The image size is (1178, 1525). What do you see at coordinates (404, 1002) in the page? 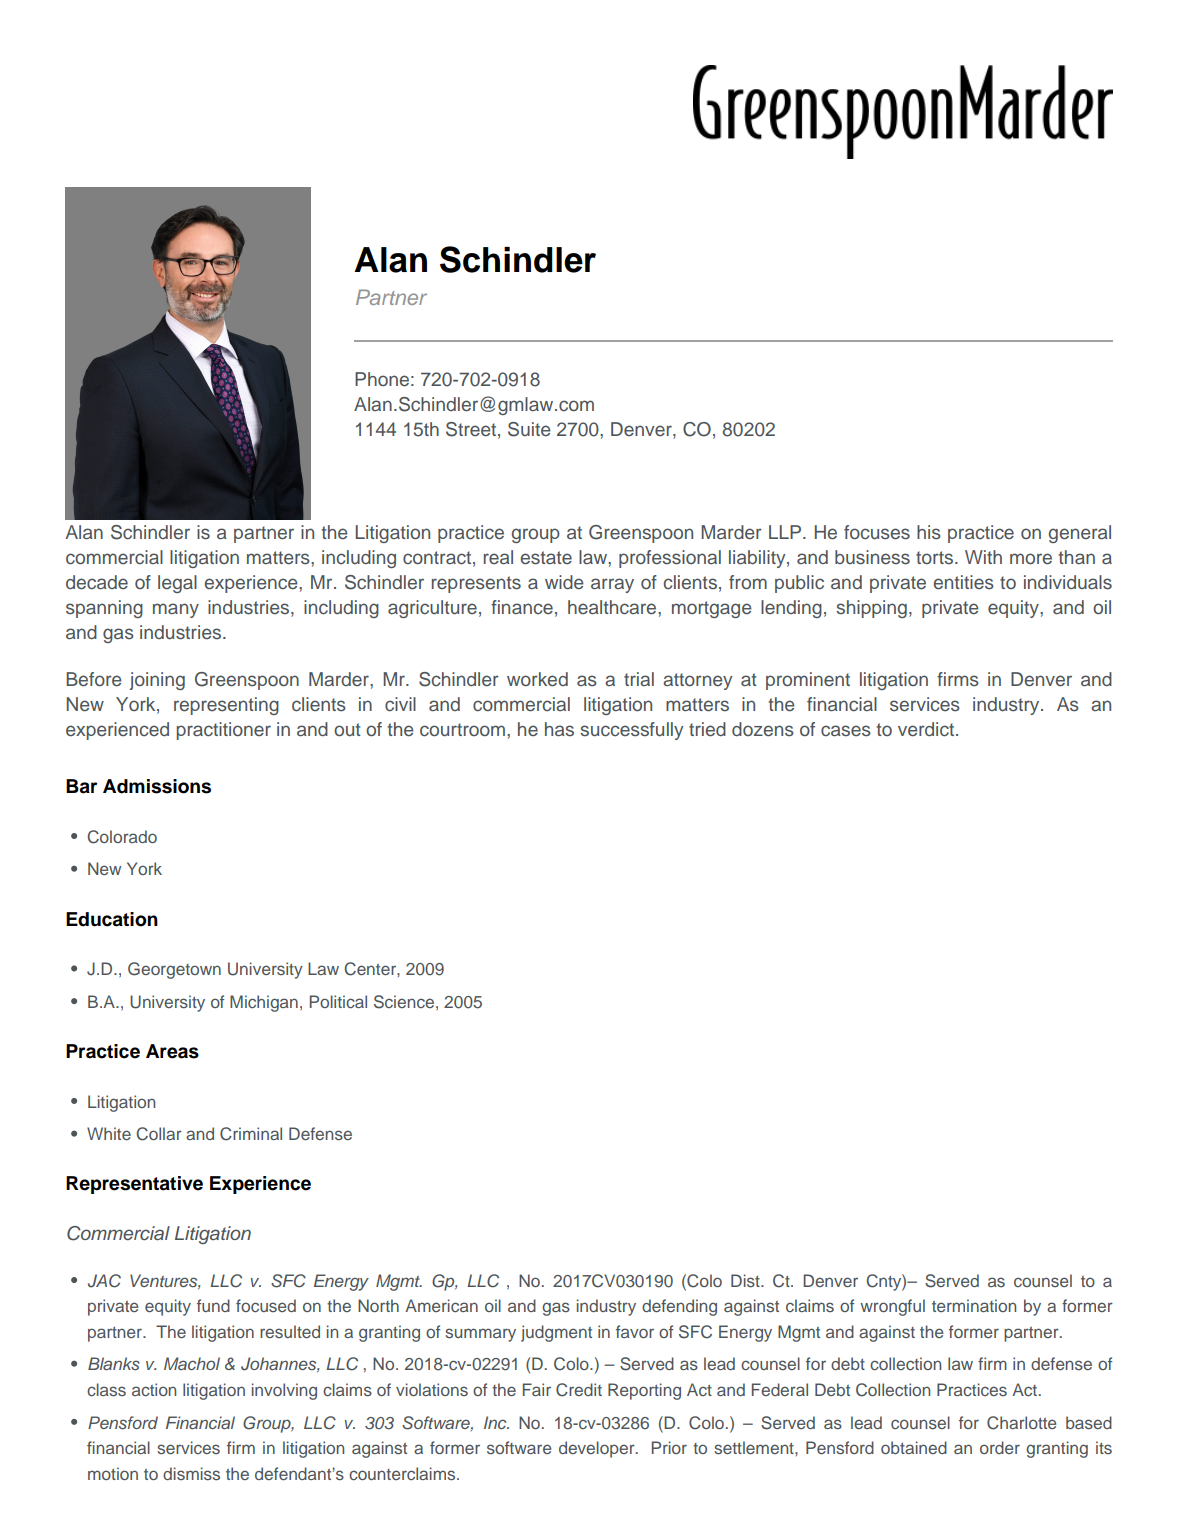
I see `Science` at bounding box center [404, 1002].
